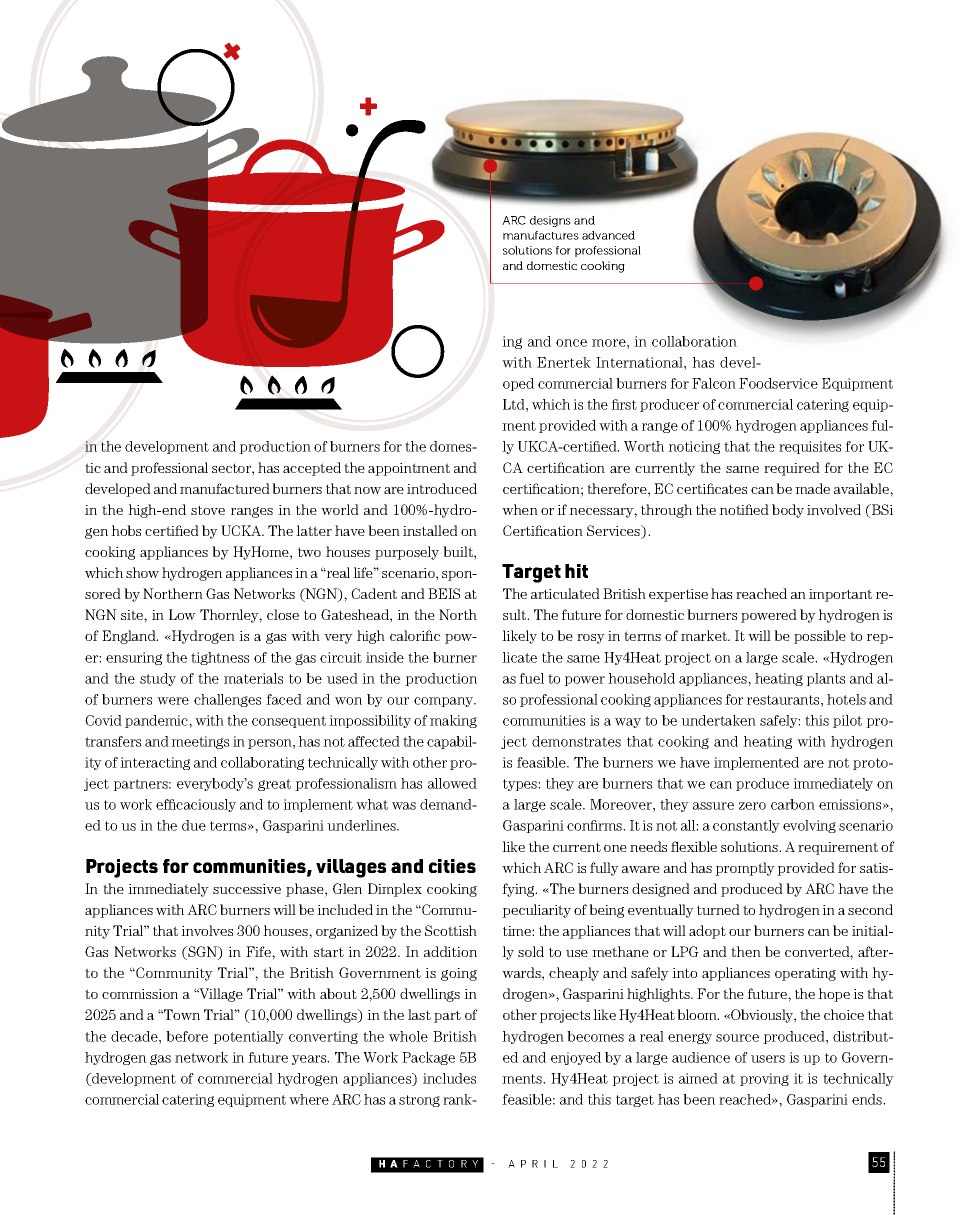 The width and height of the screenshot is (980, 1215). What do you see at coordinates (449, 1078) in the screenshot?
I see `includes` at bounding box center [449, 1078].
